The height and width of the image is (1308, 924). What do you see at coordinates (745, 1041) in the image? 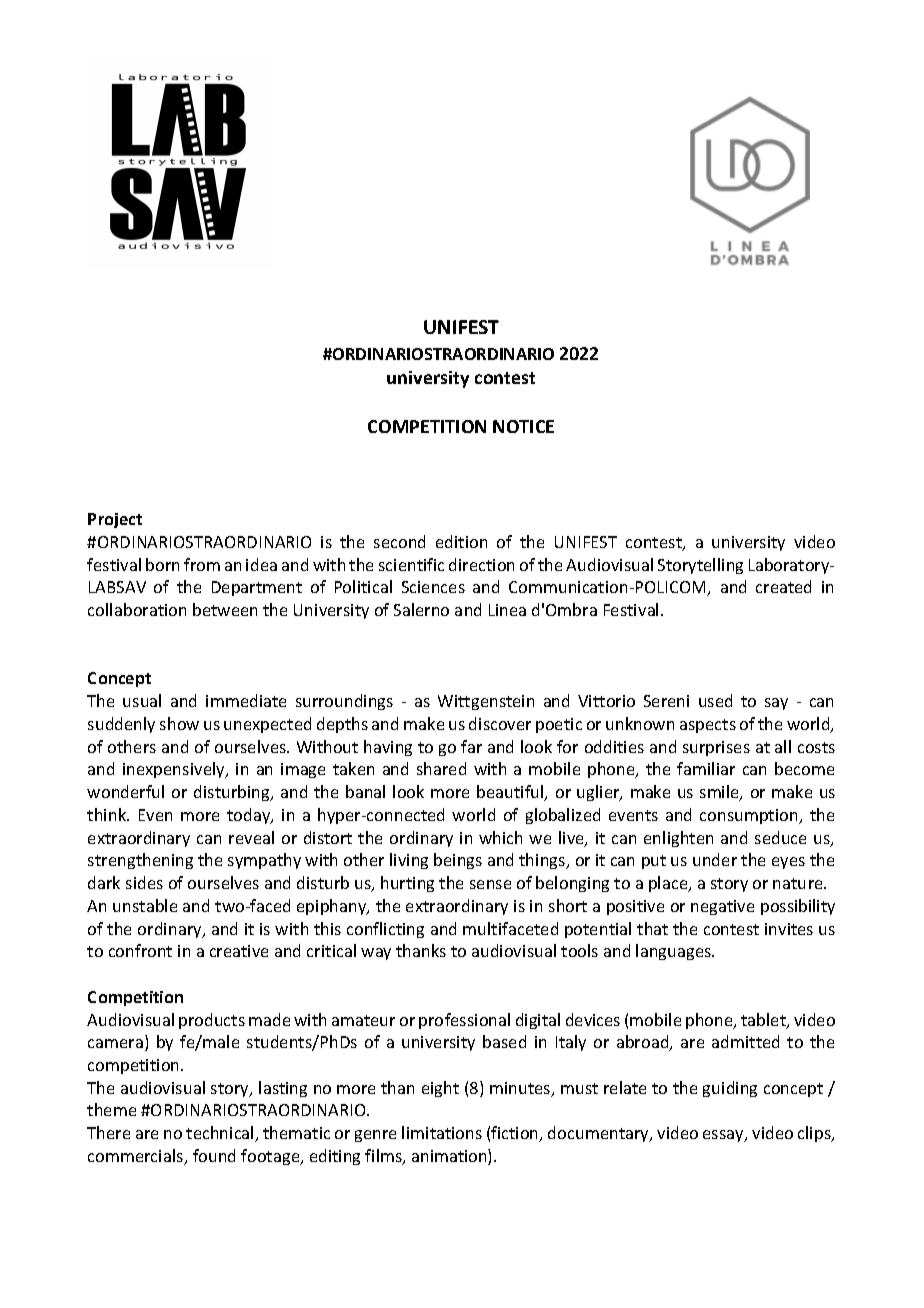
I see `admitted` at bounding box center [745, 1041].
